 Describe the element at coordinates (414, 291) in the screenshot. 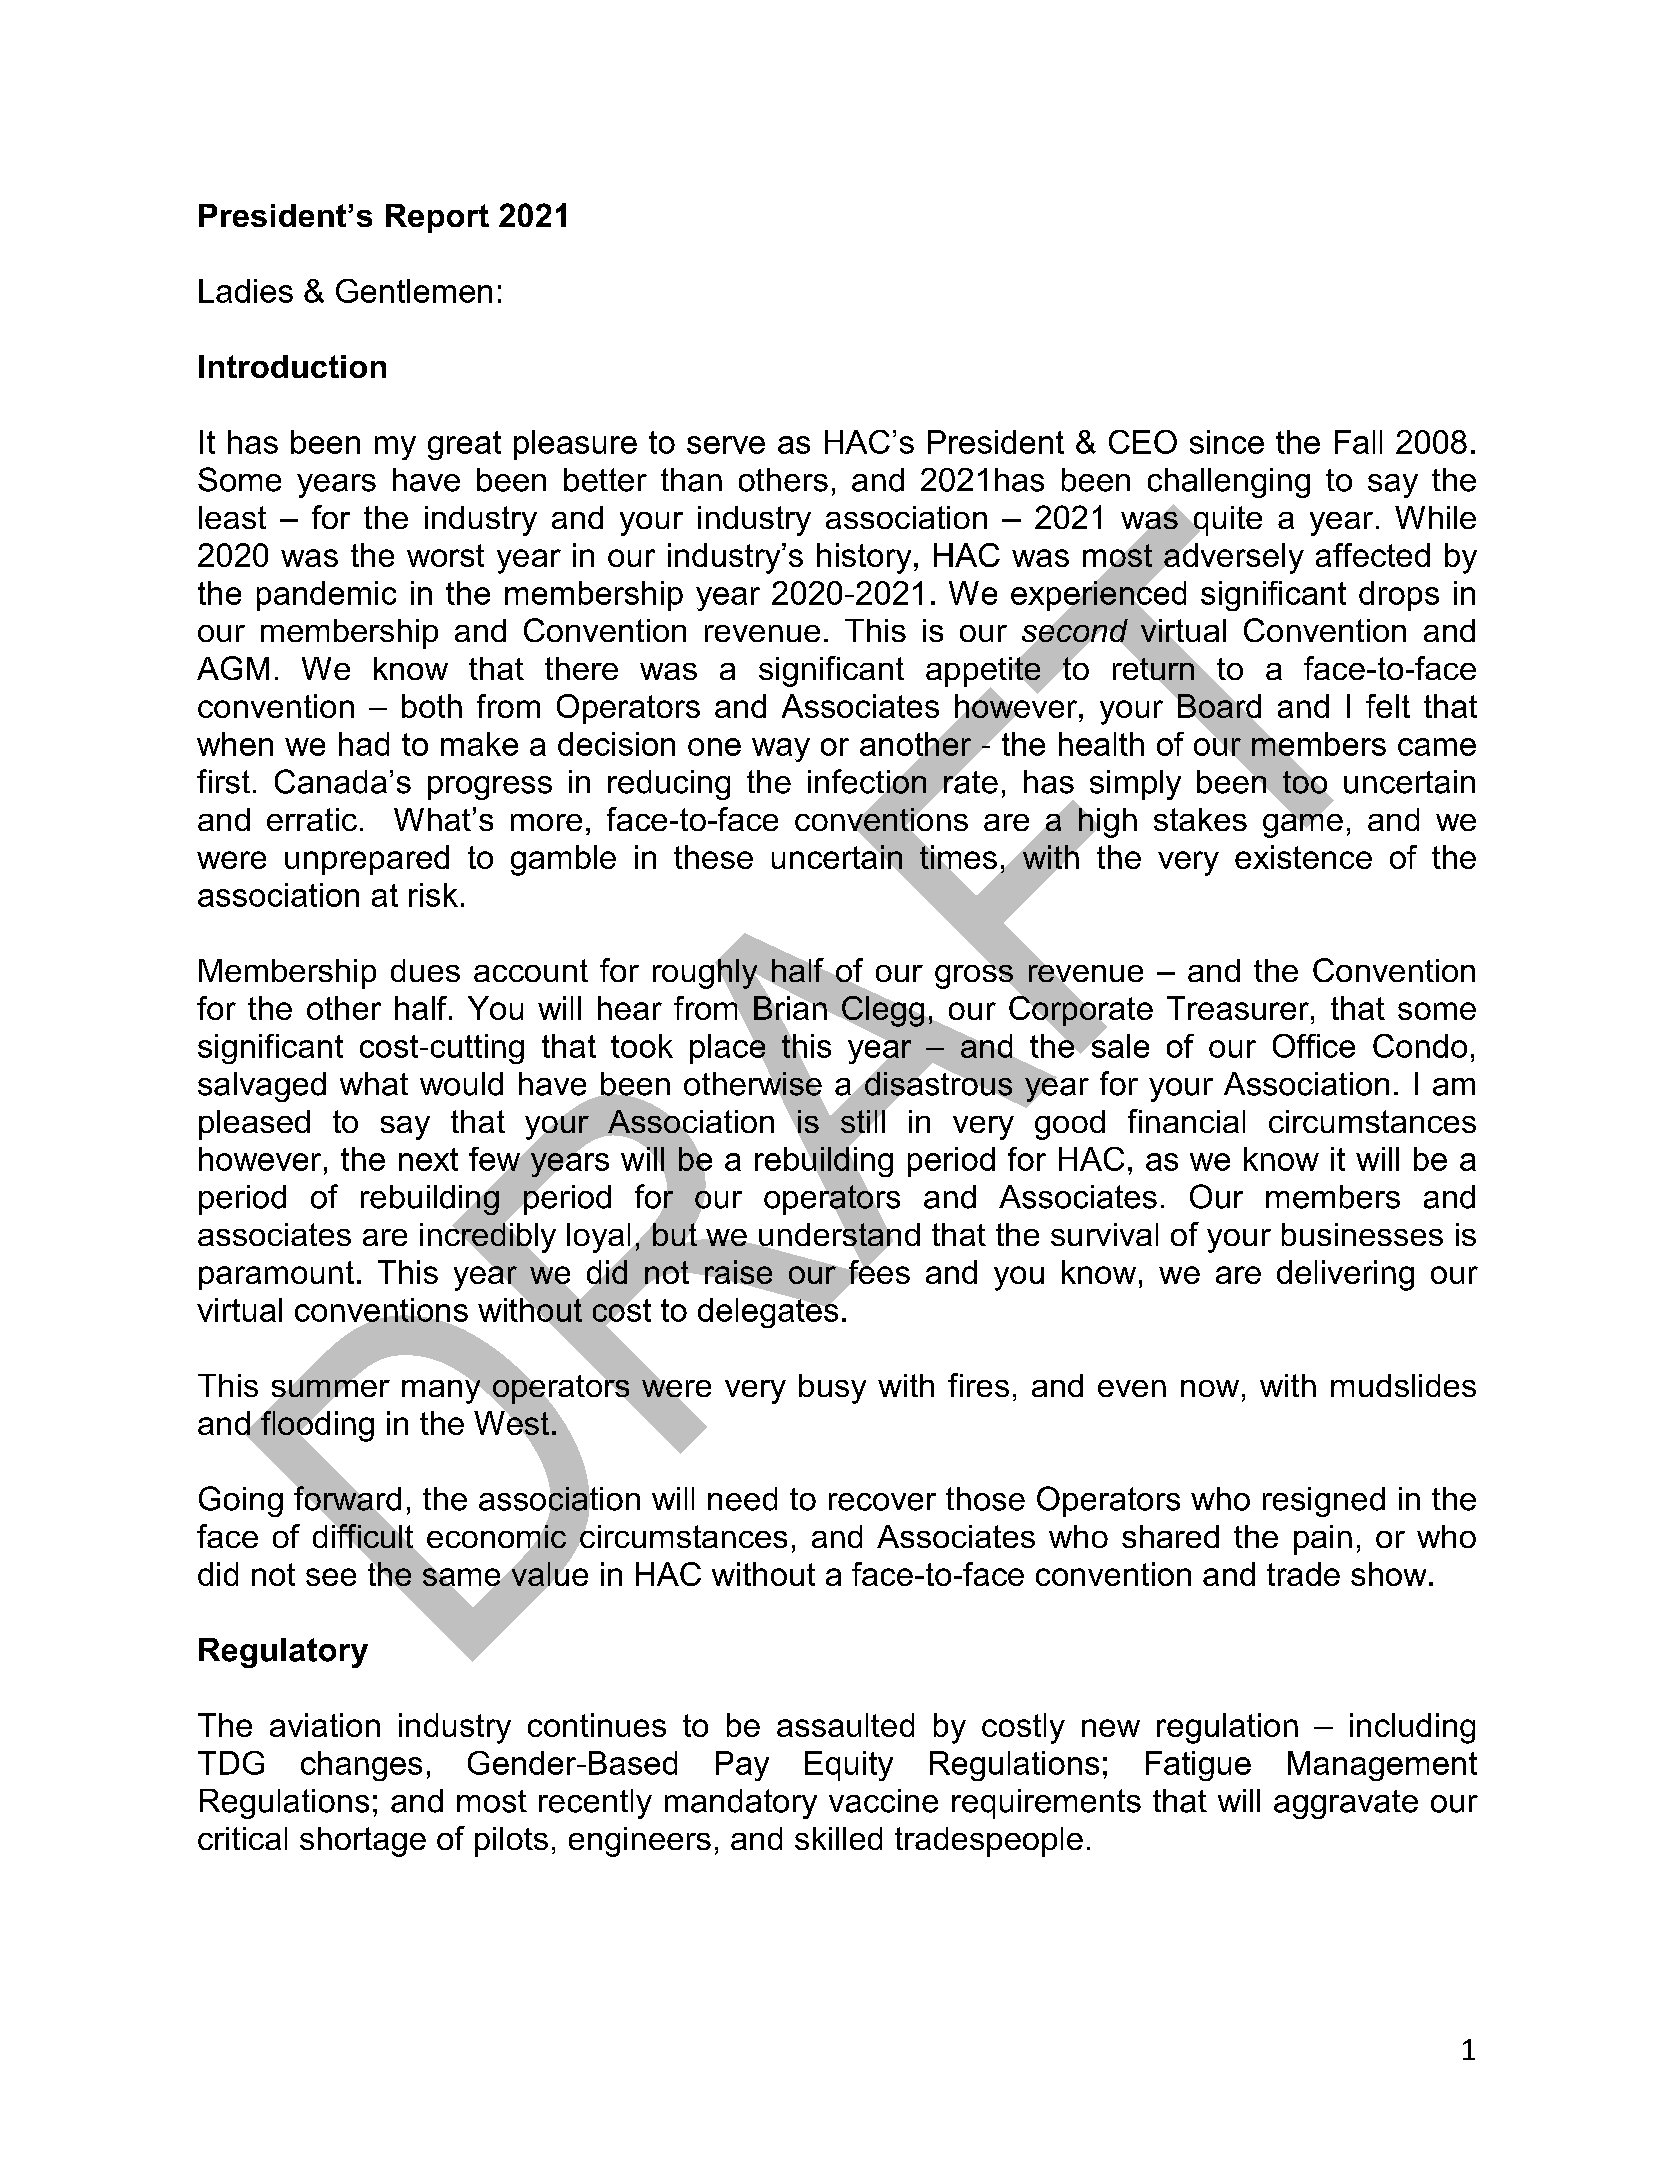

I see `Gentlemen` at that location.
